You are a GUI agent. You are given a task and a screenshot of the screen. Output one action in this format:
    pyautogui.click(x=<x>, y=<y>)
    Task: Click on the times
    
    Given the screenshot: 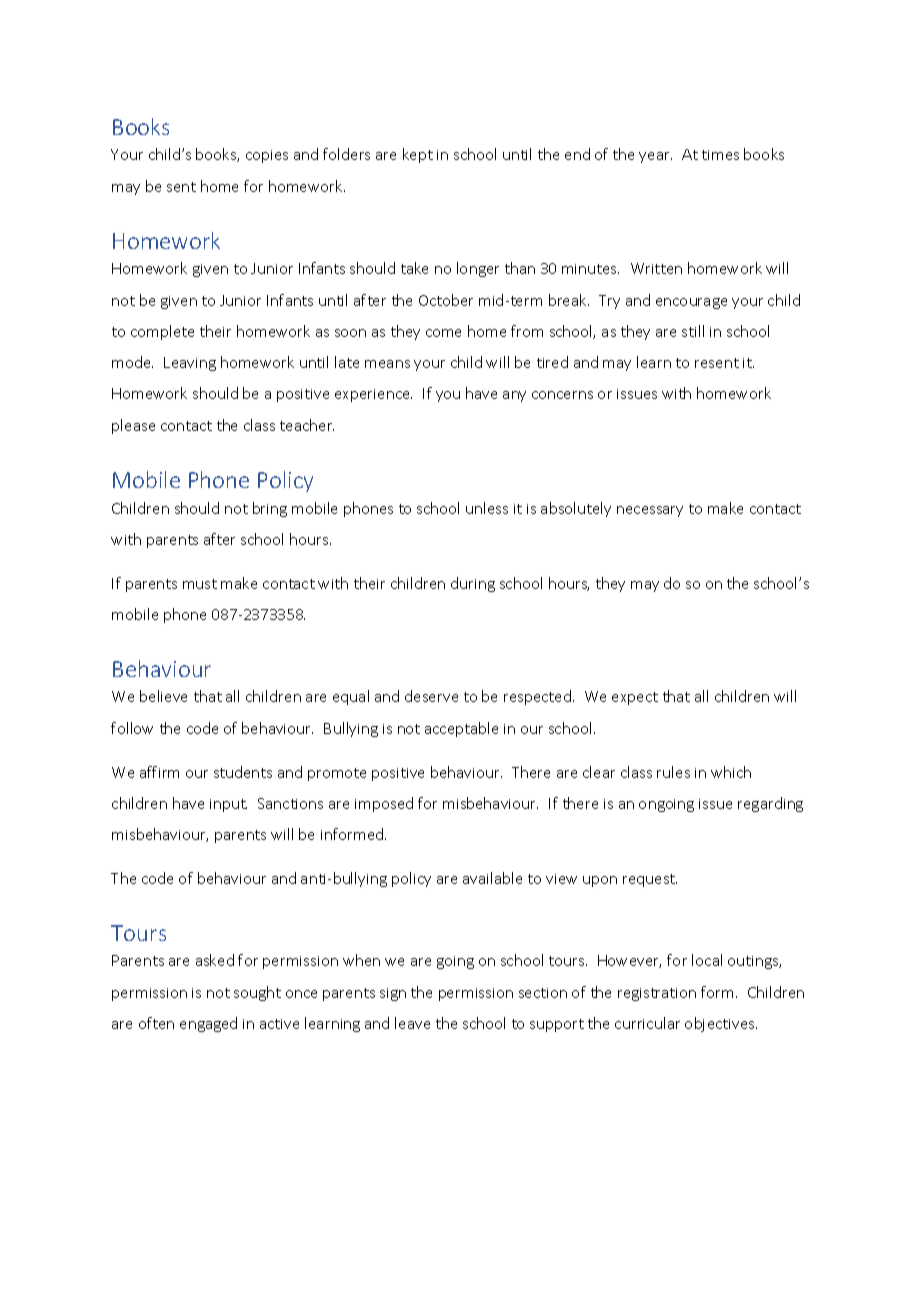 What is the action you would take?
    pyautogui.click(x=720, y=155)
